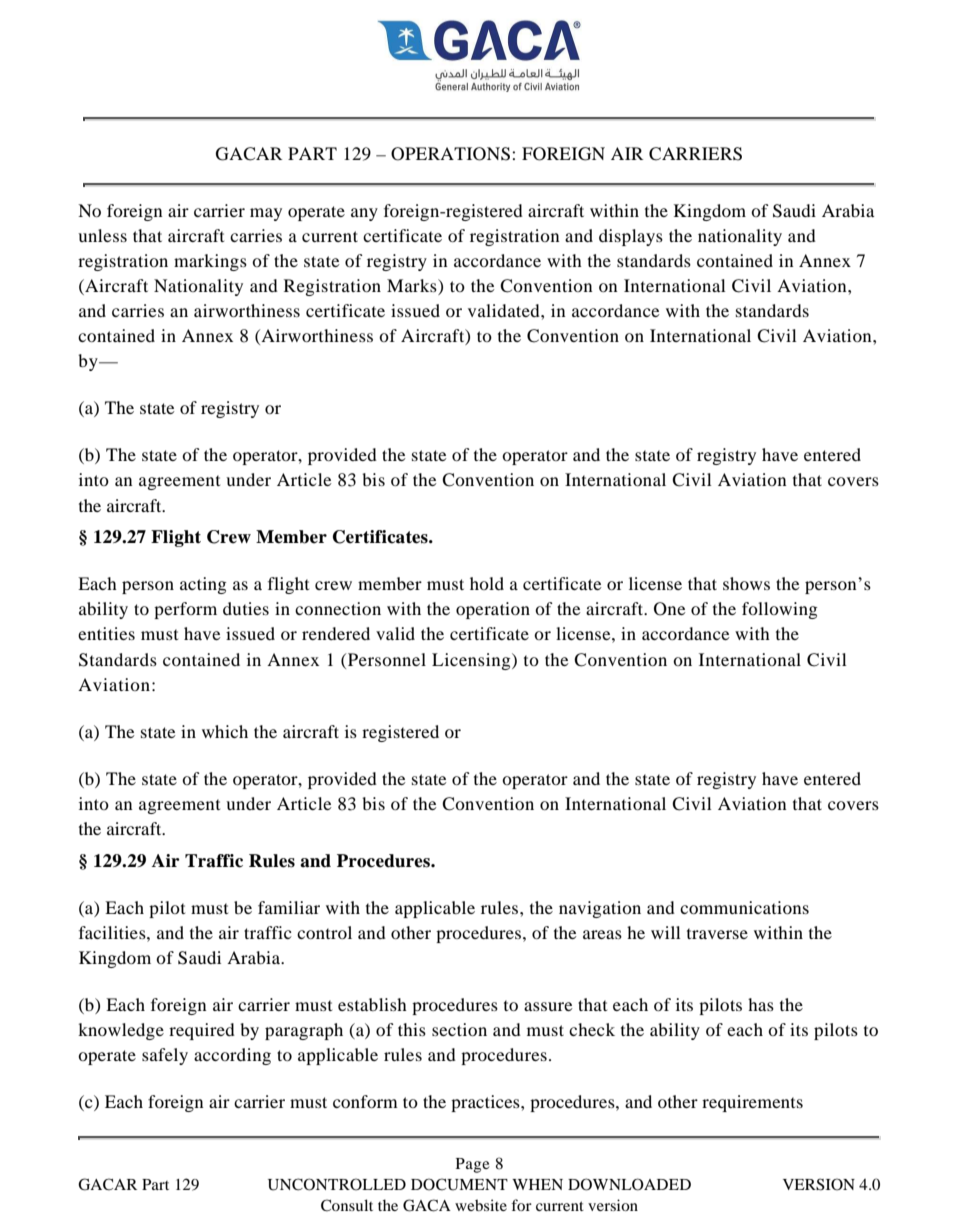  Describe the element at coordinates (629, 1184) in the screenshot. I see `DOWNLOADED` at that location.
